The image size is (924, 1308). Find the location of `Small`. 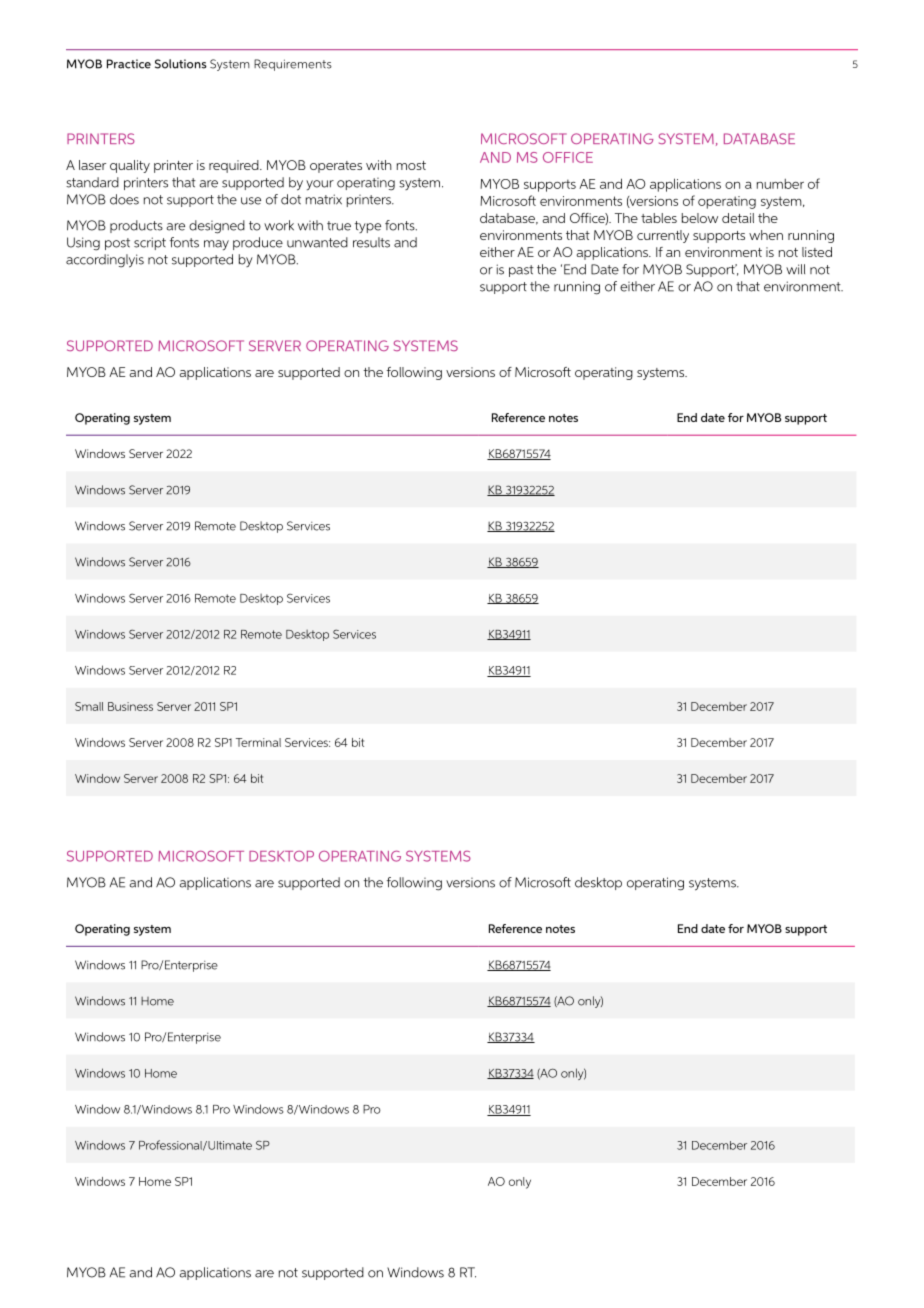

Small is located at coordinates (89, 706).
